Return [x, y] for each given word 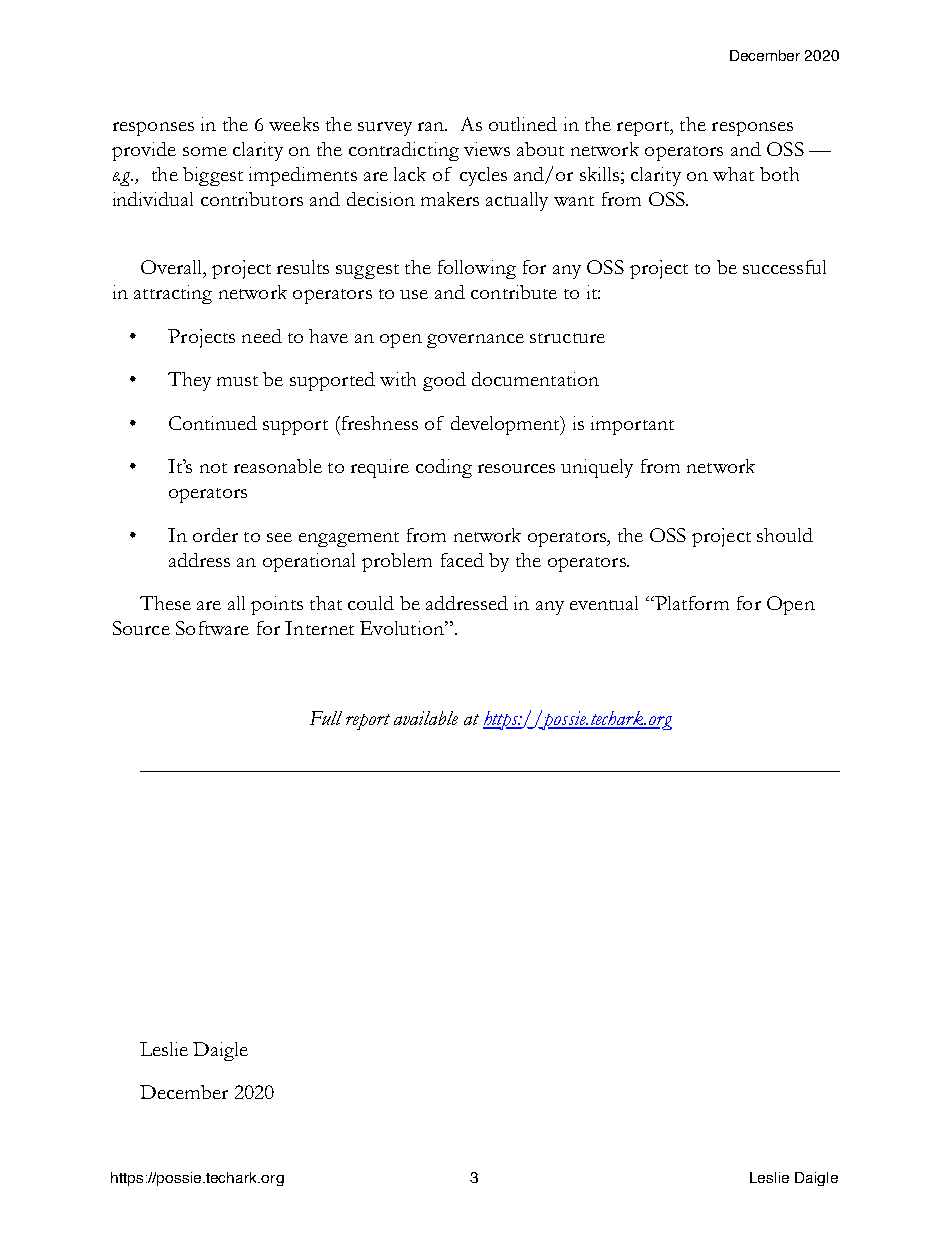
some [205, 151]
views [487, 149]
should [785, 535]
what [733, 174]
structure [567, 338]
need [262, 336]
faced [462, 560]
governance [475, 341]
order [215, 535]
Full [326, 718]
